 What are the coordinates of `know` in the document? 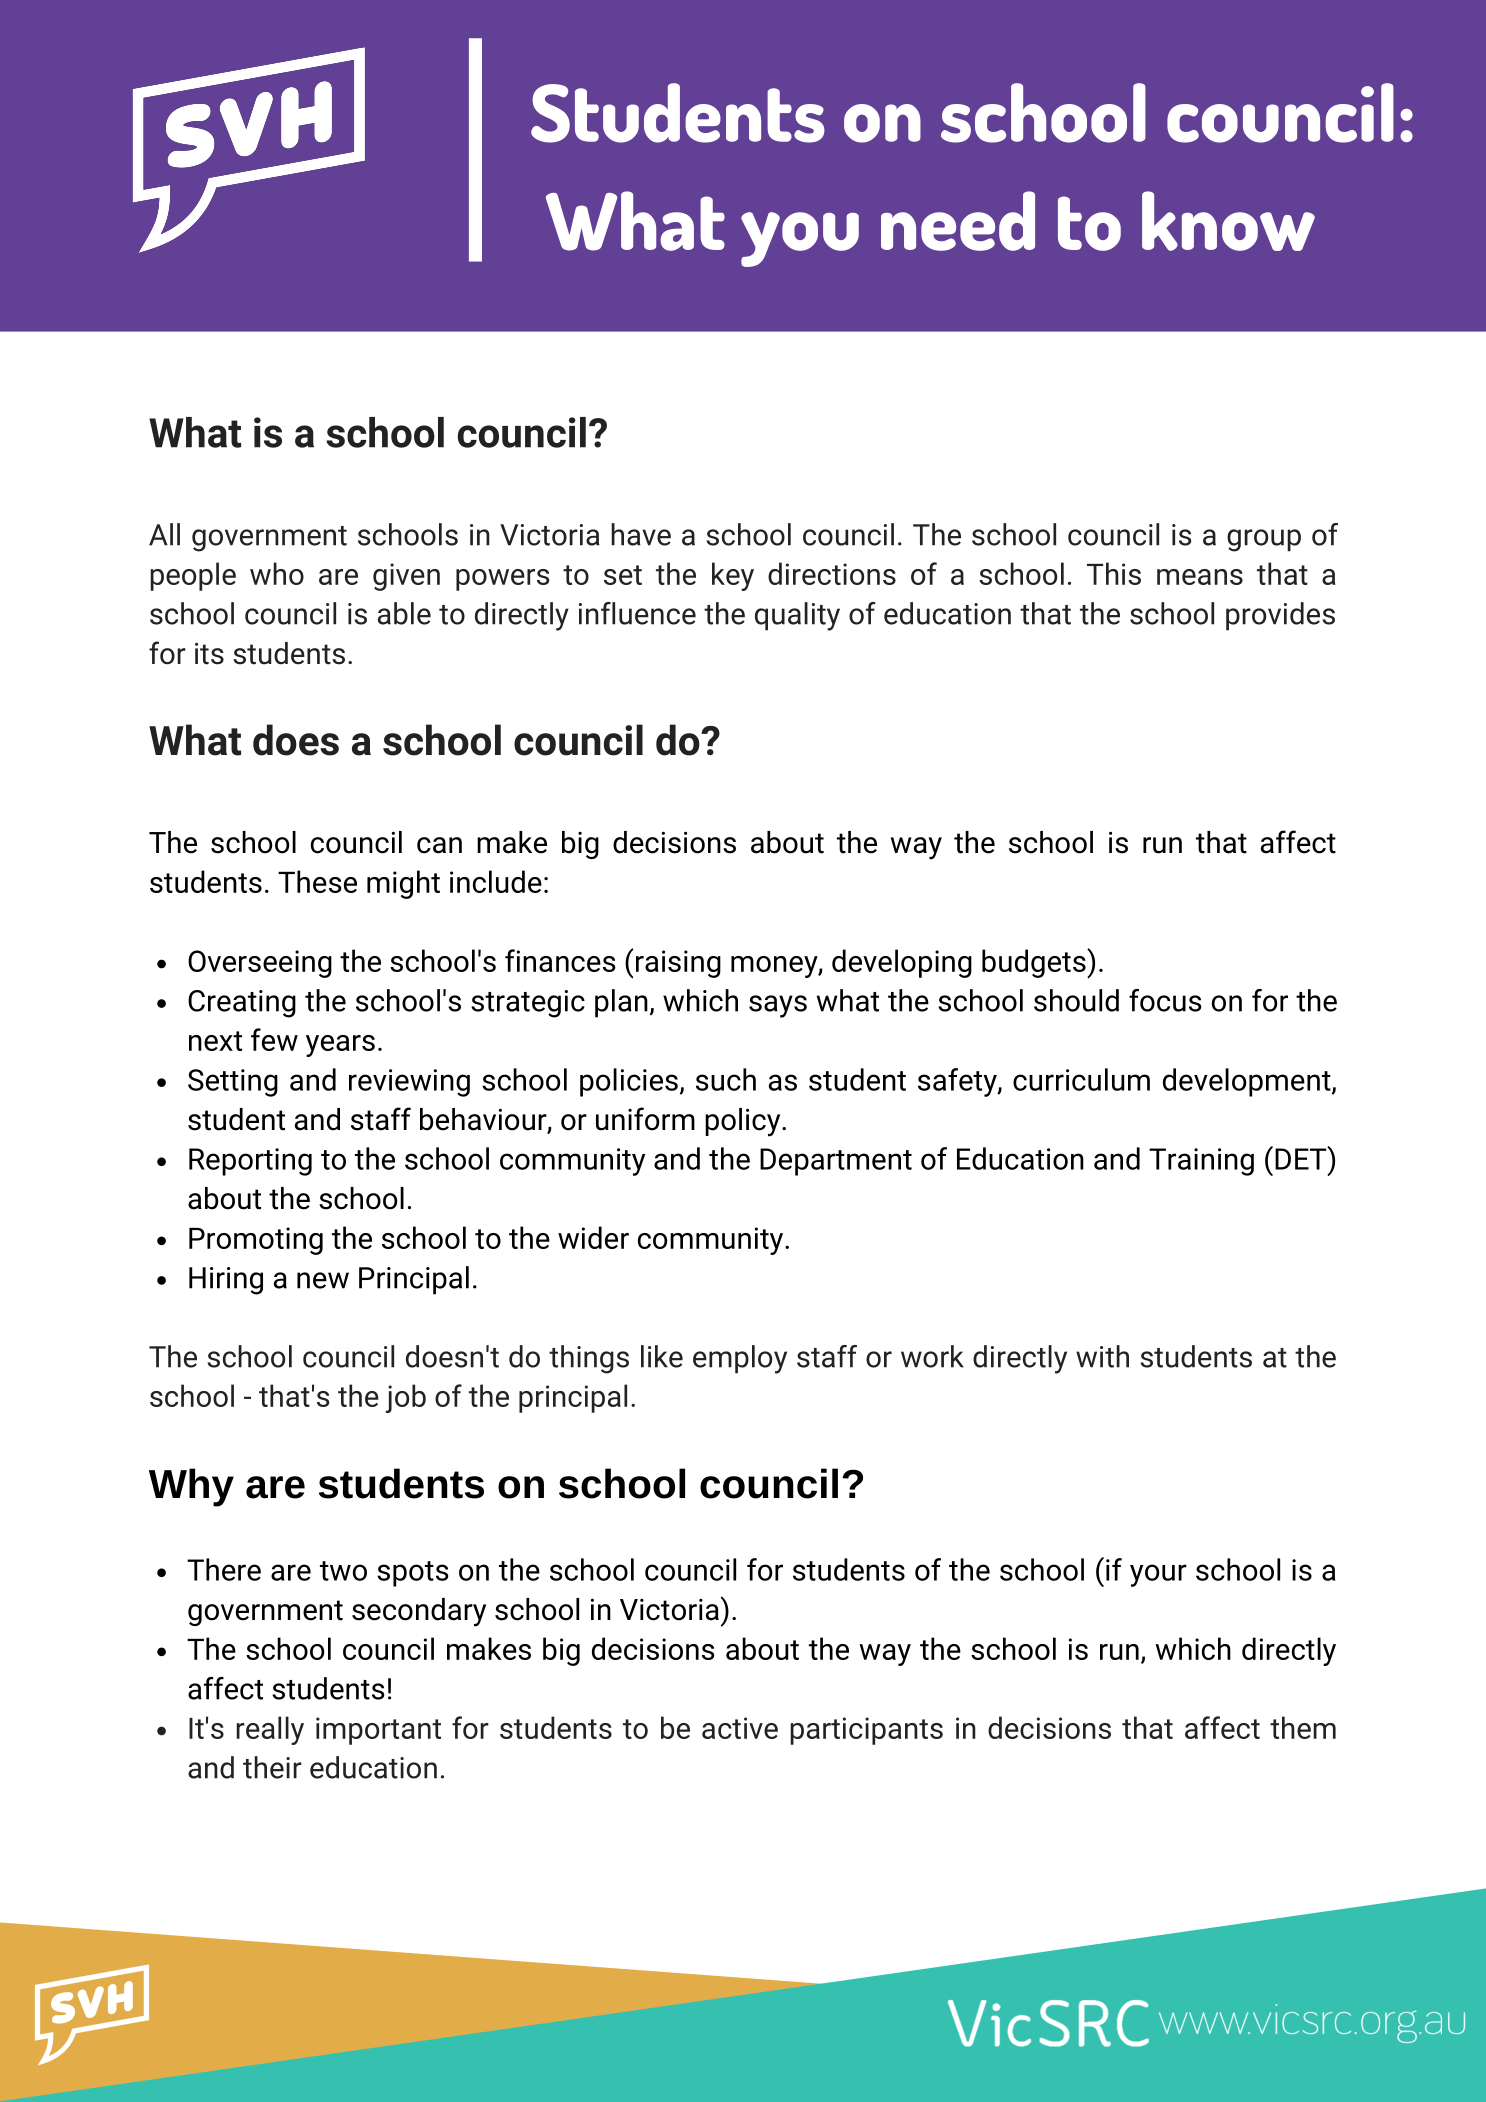 It's located at (1228, 221).
